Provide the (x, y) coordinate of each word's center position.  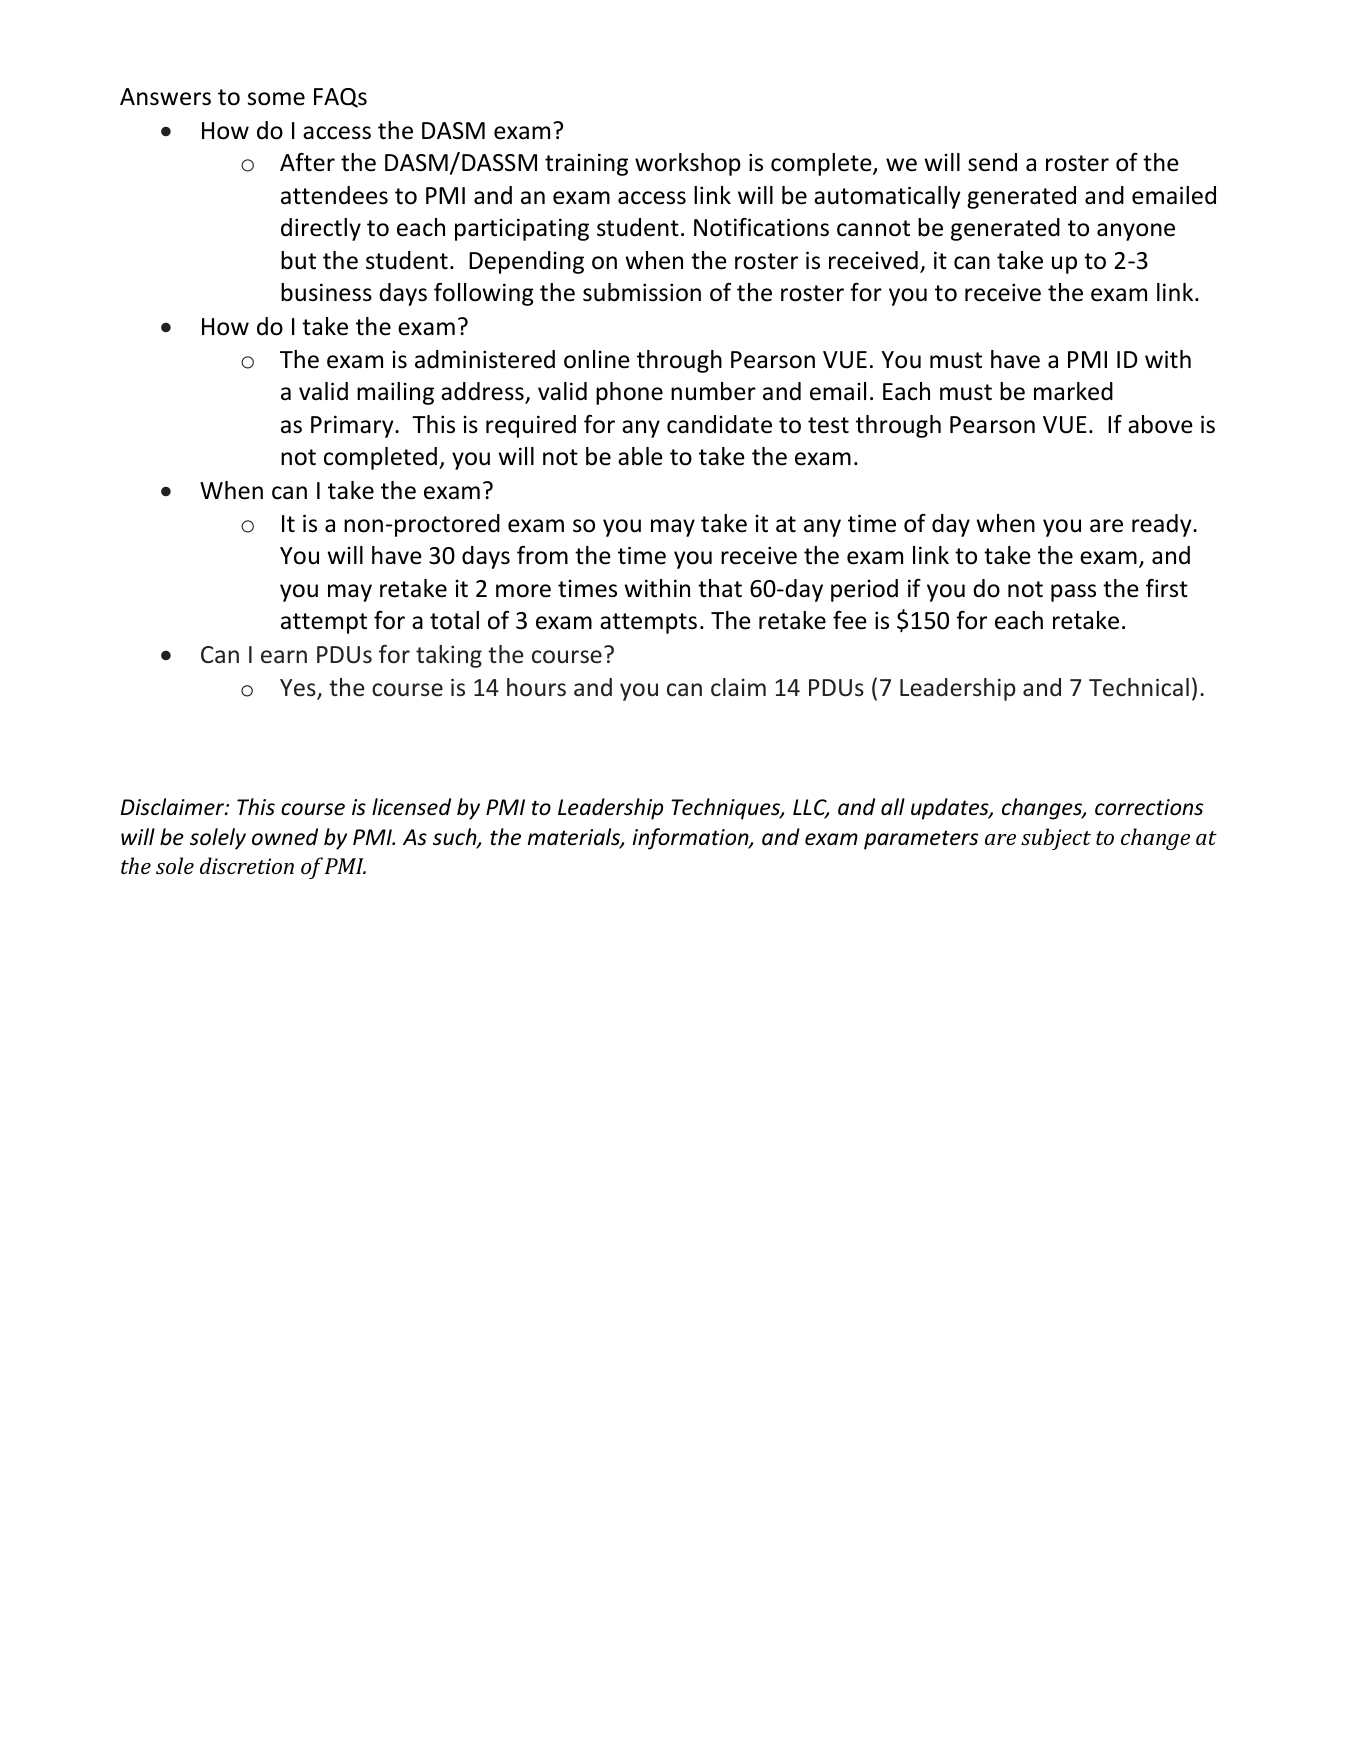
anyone (1136, 232)
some (276, 99)
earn (284, 657)
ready (1163, 525)
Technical (1139, 687)
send (992, 162)
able (640, 456)
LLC (811, 809)
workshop (688, 164)
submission (642, 292)
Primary (353, 426)
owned (285, 837)
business (326, 292)
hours (536, 687)
